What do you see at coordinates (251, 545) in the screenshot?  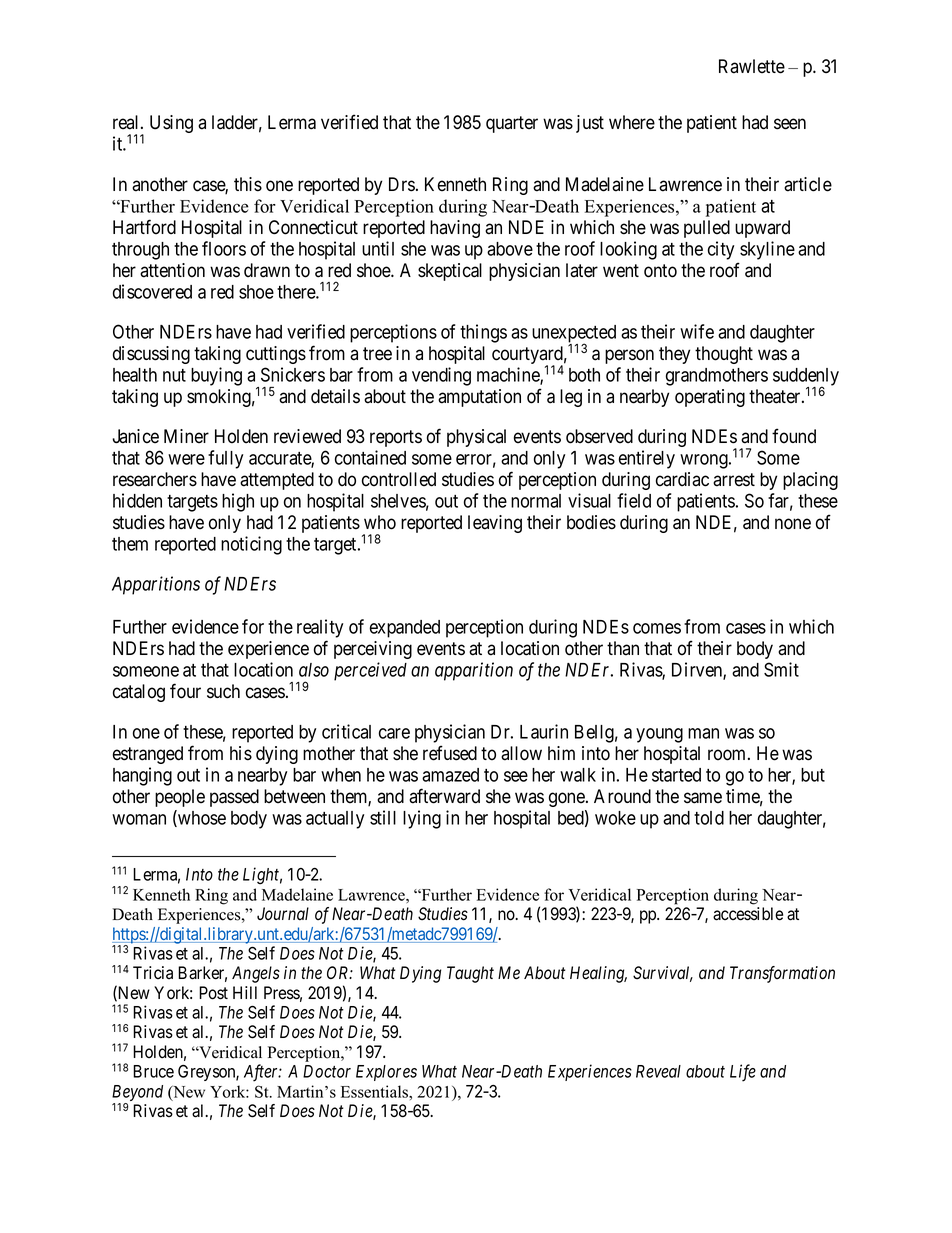 I see `noticing` at bounding box center [251, 545].
